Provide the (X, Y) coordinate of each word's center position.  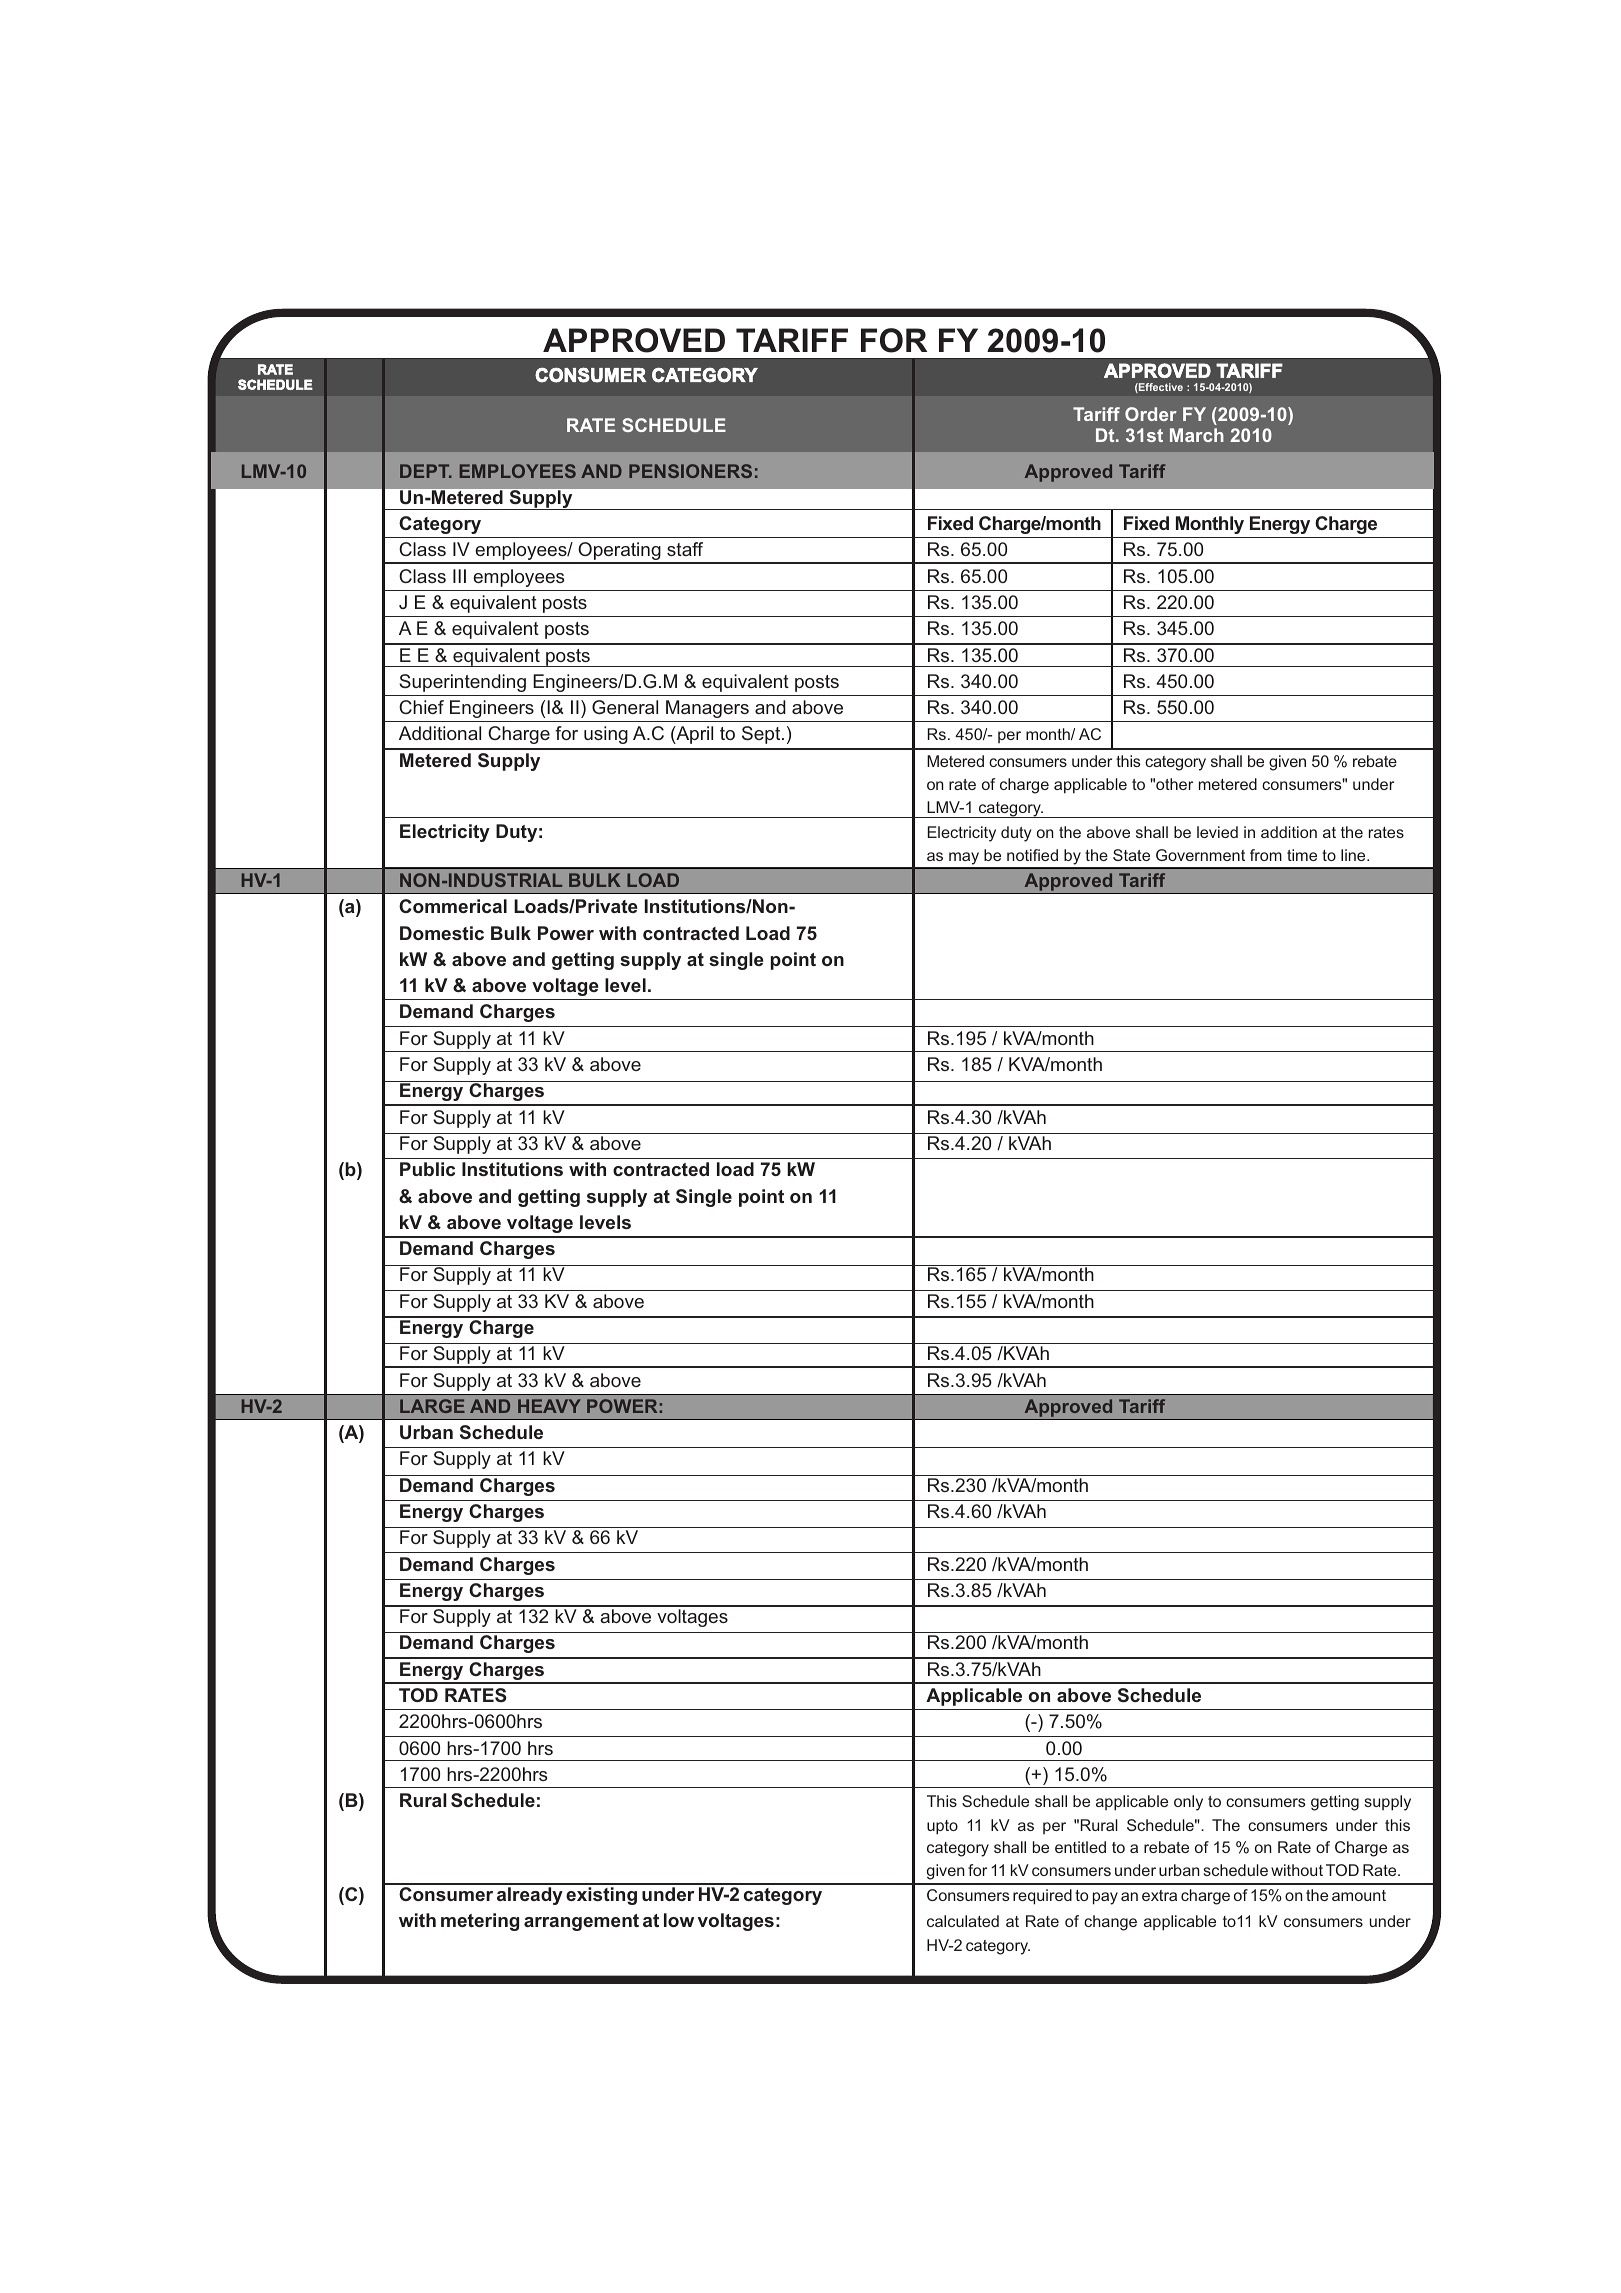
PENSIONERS (690, 471)
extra (1159, 1895)
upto (942, 1827)
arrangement (581, 1922)
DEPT (426, 471)
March (1197, 435)
